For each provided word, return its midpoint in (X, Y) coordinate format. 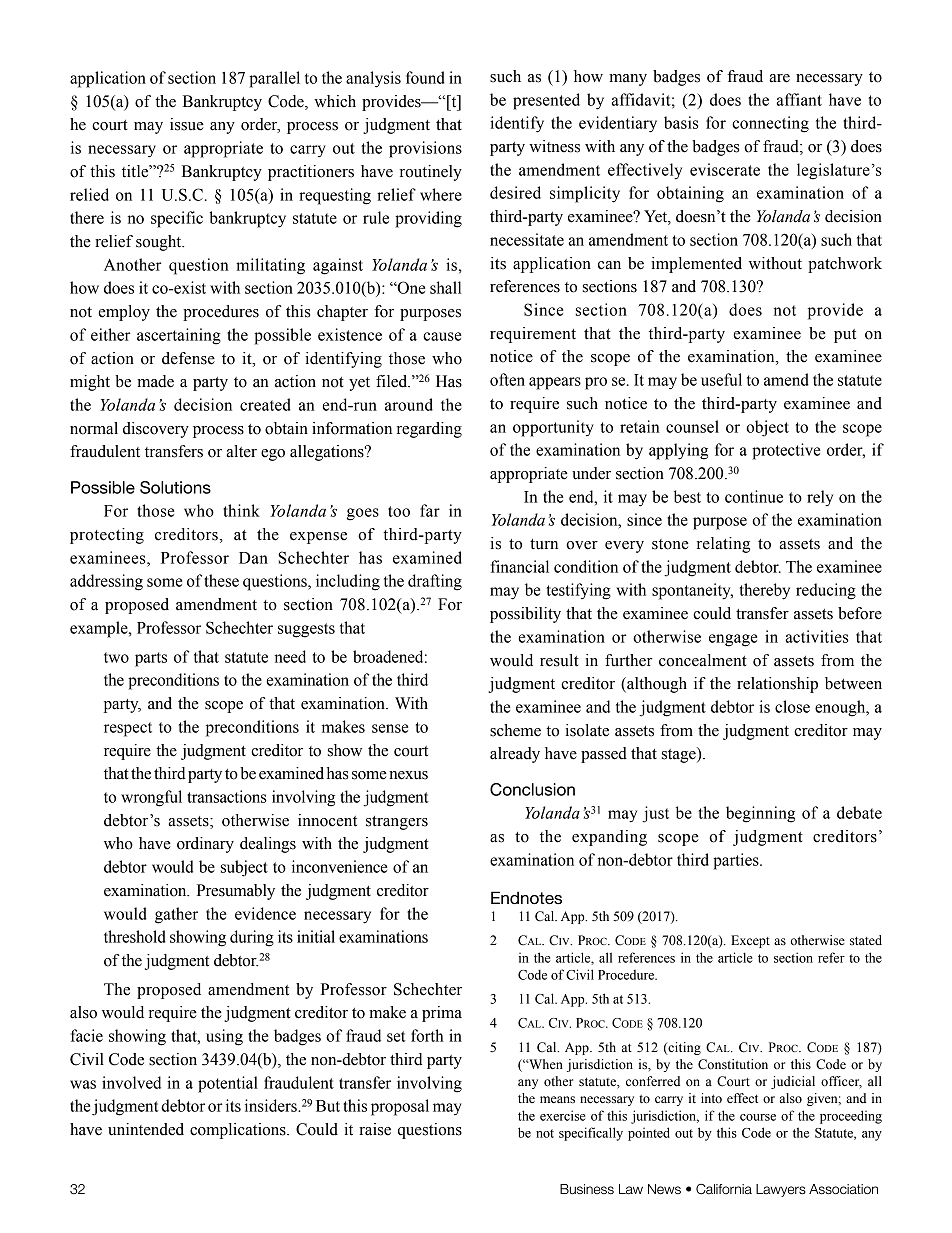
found (425, 77)
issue (187, 124)
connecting (770, 124)
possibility (525, 615)
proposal (400, 1107)
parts (151, 659)
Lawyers (781, 1190)
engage (733, 640)
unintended (146, 1129)
